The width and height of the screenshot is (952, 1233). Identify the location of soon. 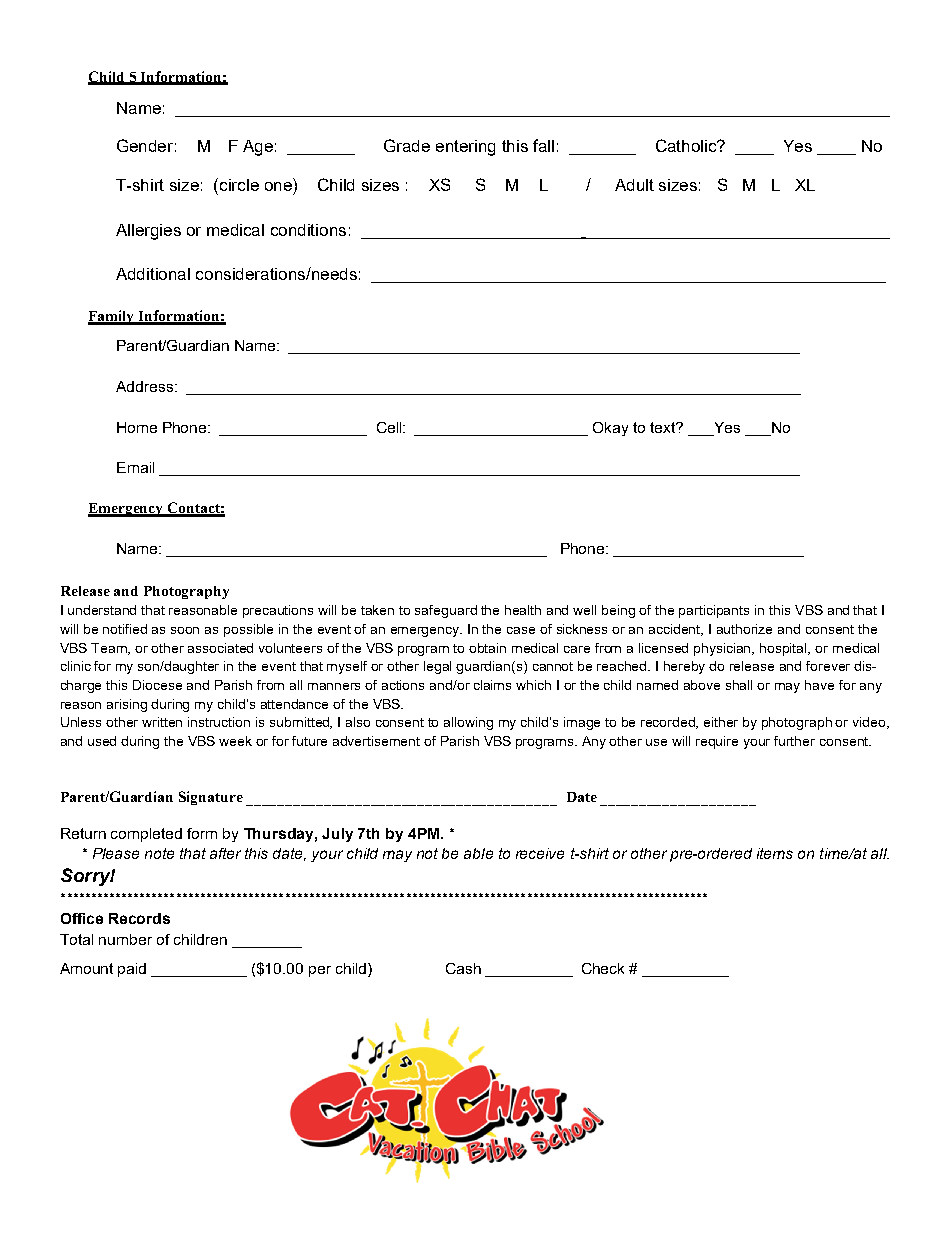
(185, 630).
